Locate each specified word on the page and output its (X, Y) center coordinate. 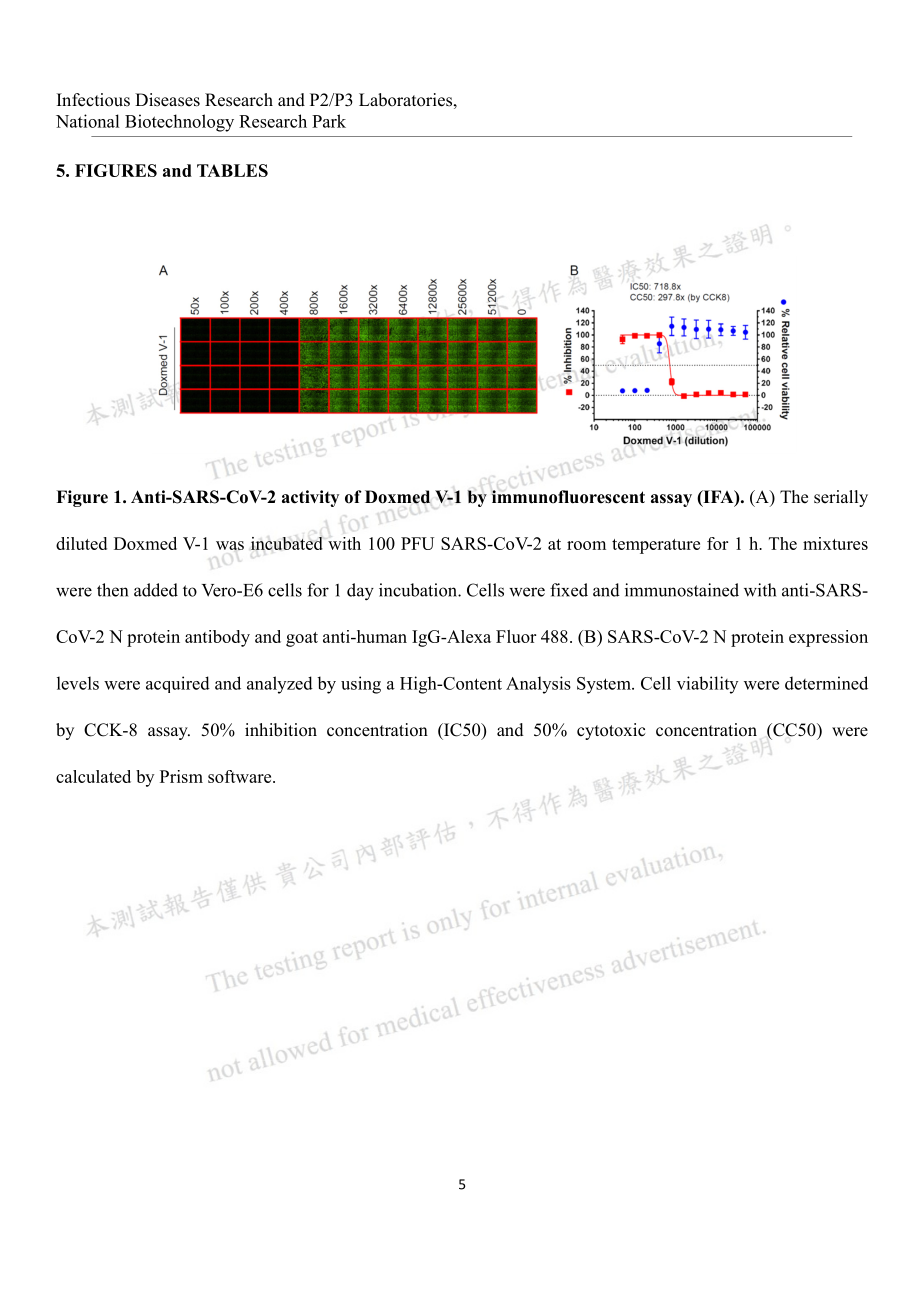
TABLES (232, 170)
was (230, 545)
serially (841, 498)
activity (310, 498)
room (586, 545)
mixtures (835, 543)
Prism (181, 776)
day (360, 592)
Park (329, 121)
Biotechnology (179, 123)
